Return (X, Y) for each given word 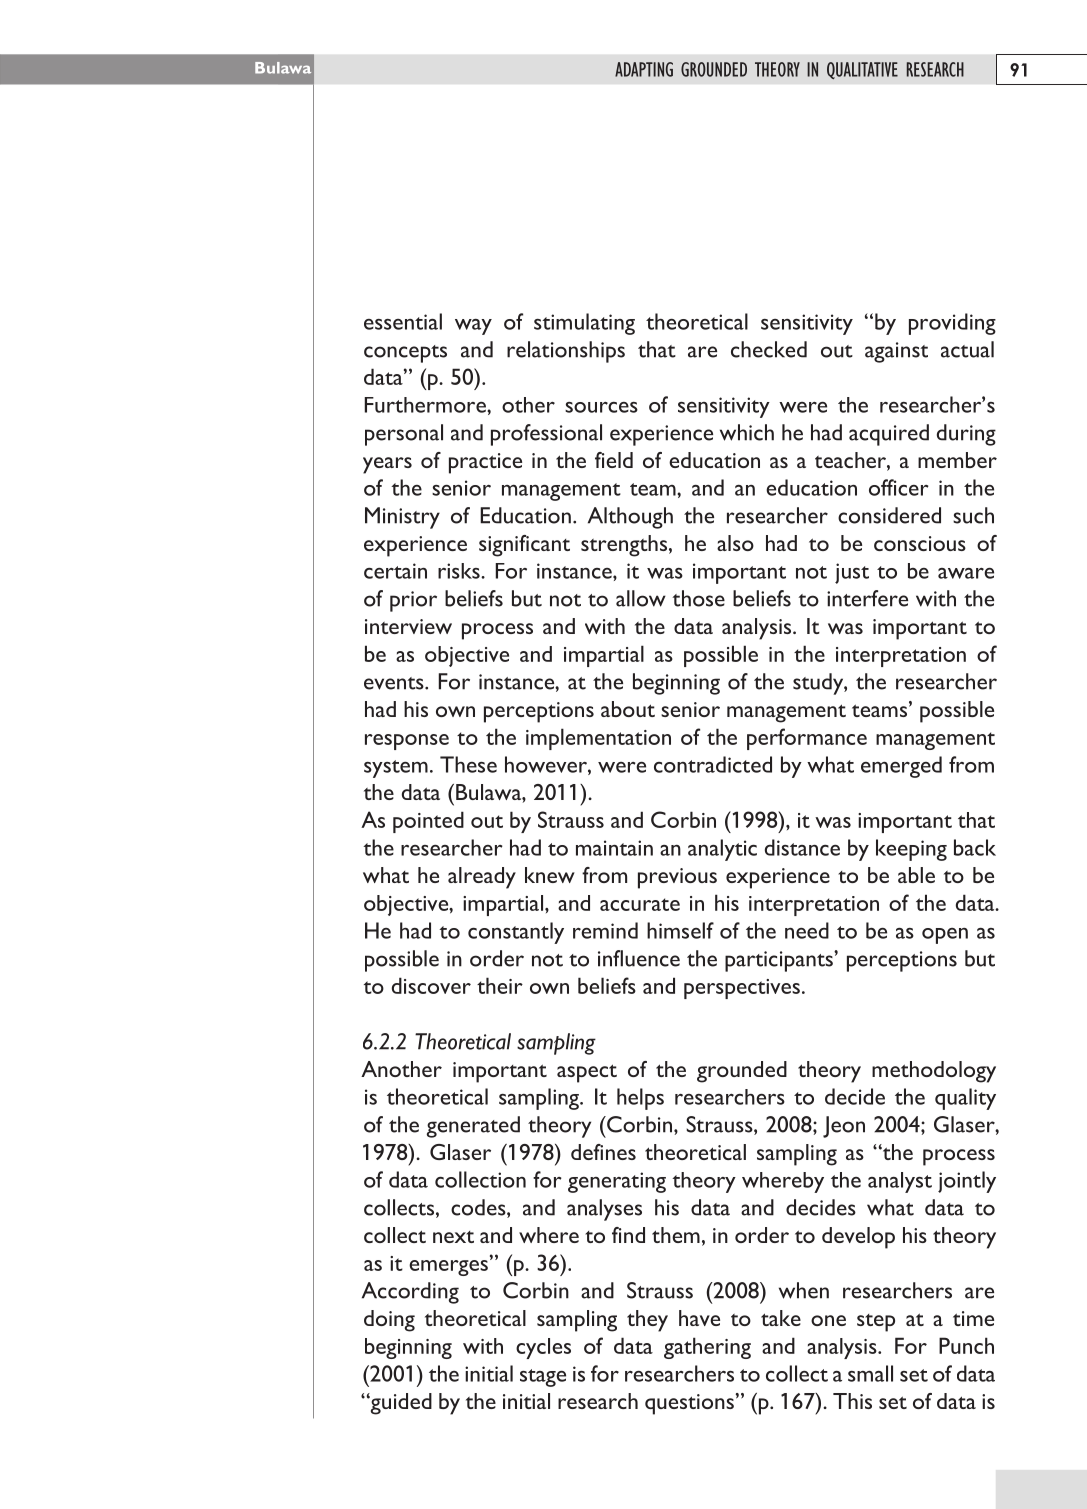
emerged (901, 767)
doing (389, 1321)
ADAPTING (644, 69)
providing (952, 324)
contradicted (713, 764)
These (468, 764)
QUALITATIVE (862, 70)
